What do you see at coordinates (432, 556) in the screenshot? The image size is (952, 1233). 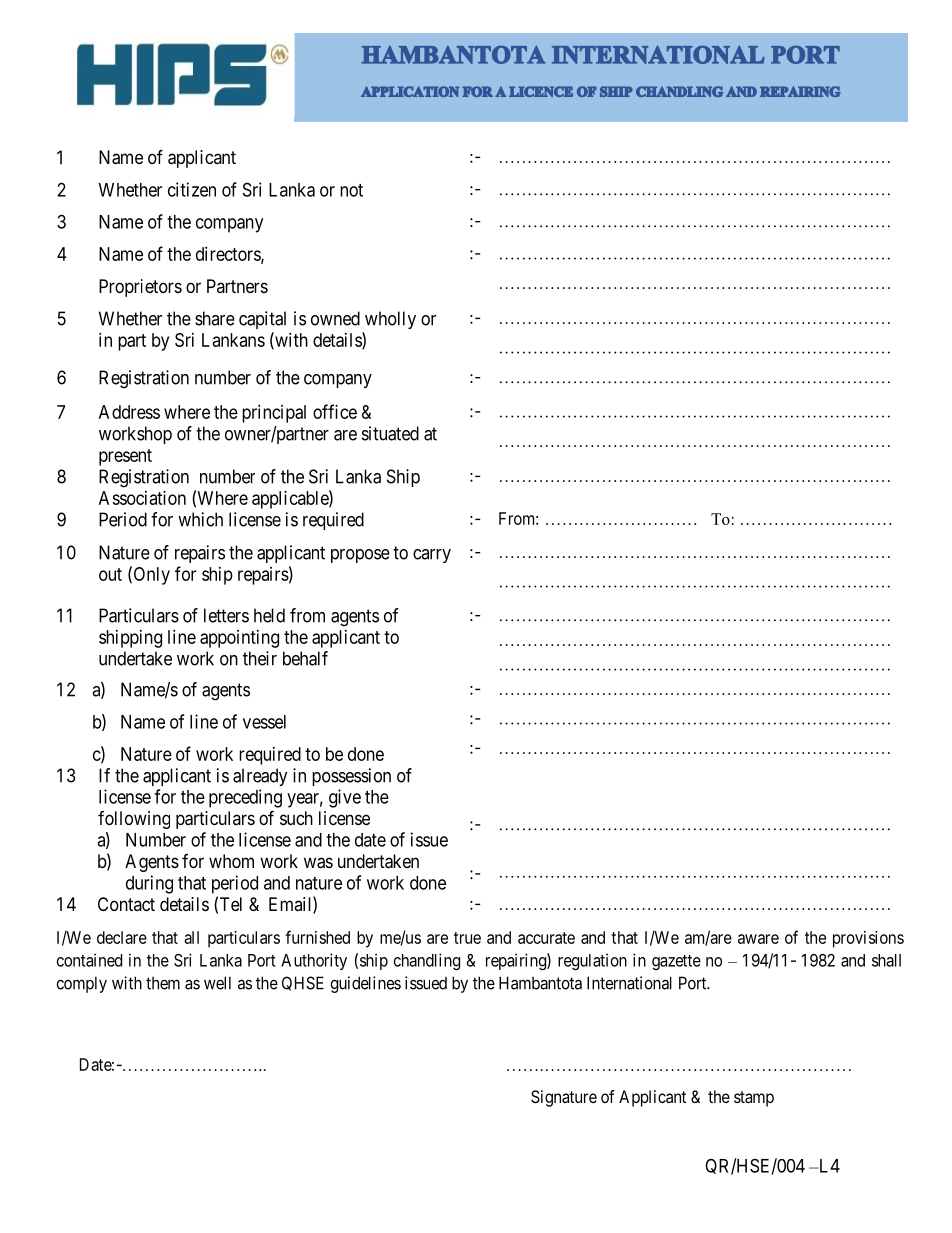 I see `carry` at bounding box center [432, 556].
